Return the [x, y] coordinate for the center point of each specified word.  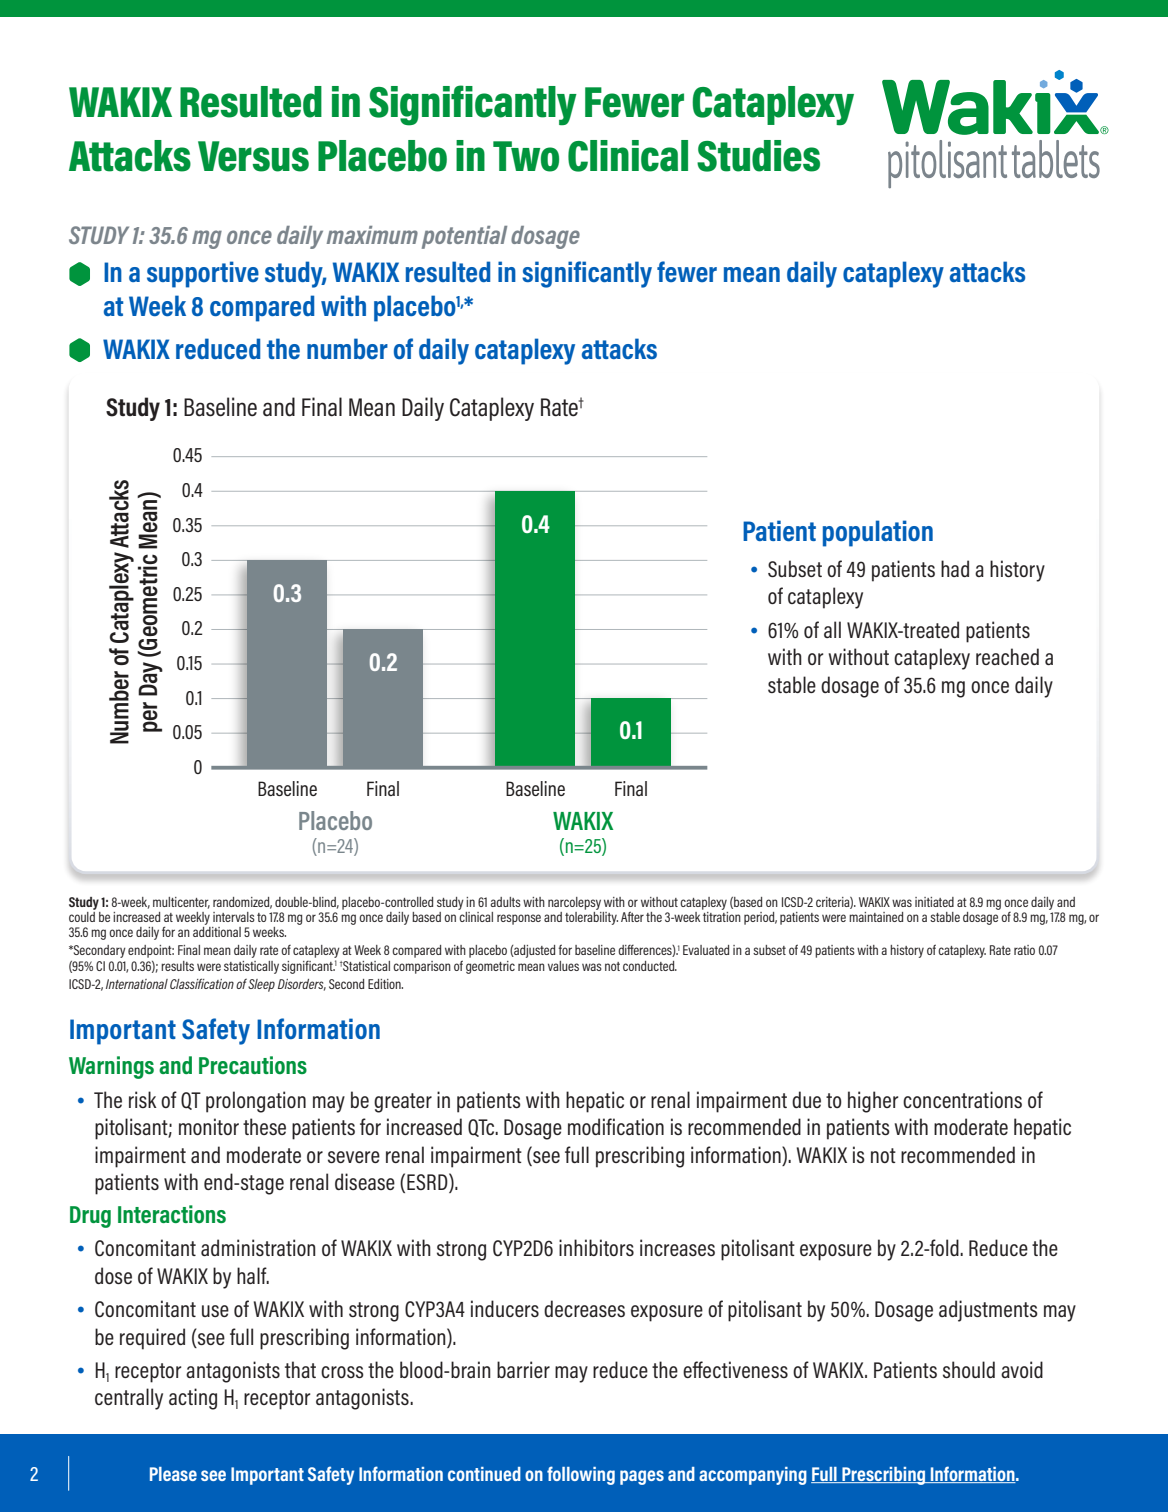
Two [526, 156]
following [581, 1475]
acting [193, 1399]
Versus [253, 156]
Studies [758, 156]
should [969, 1369]
